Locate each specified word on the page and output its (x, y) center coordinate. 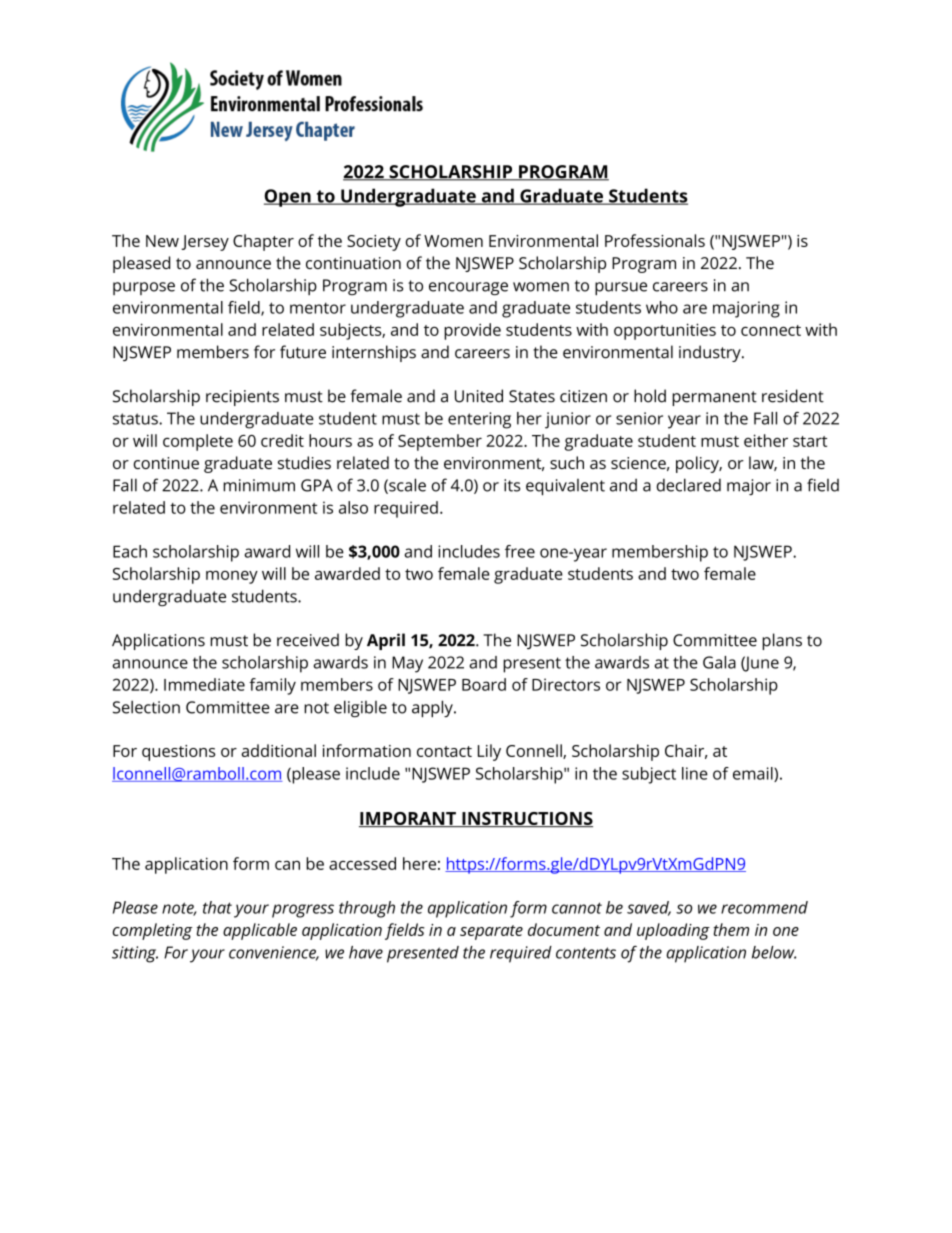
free (520, 551)
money (232, 577)
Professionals (655, 240)
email (754, 774)
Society (374, 243)
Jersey (205, 243)
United (479, 396)
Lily (489, 752)
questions (178, 753)
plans (782, 641)
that (217, 907)
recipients (242, 398)
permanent (714, 398)
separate (491, 932)
